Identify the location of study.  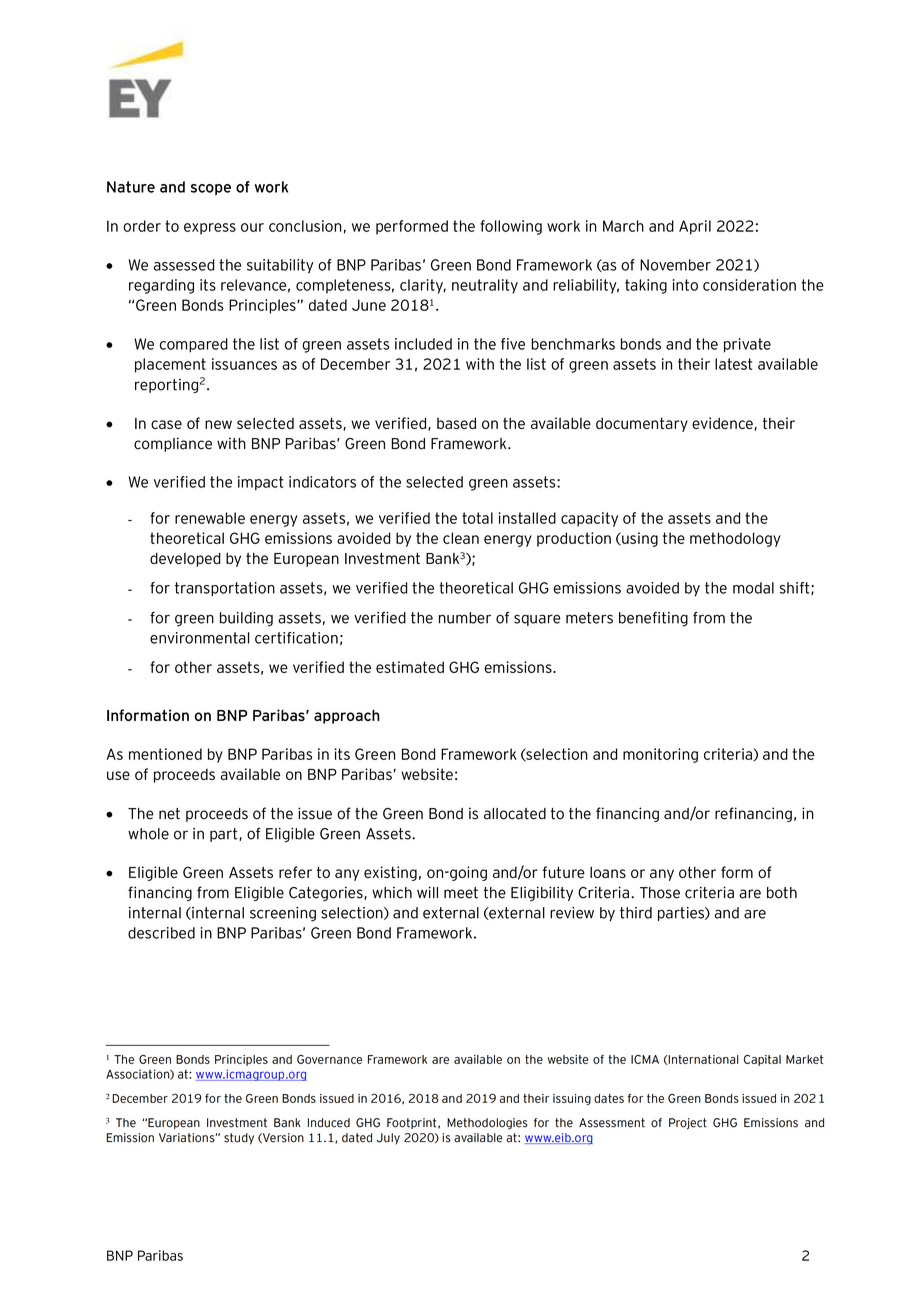
(239, 1139).
